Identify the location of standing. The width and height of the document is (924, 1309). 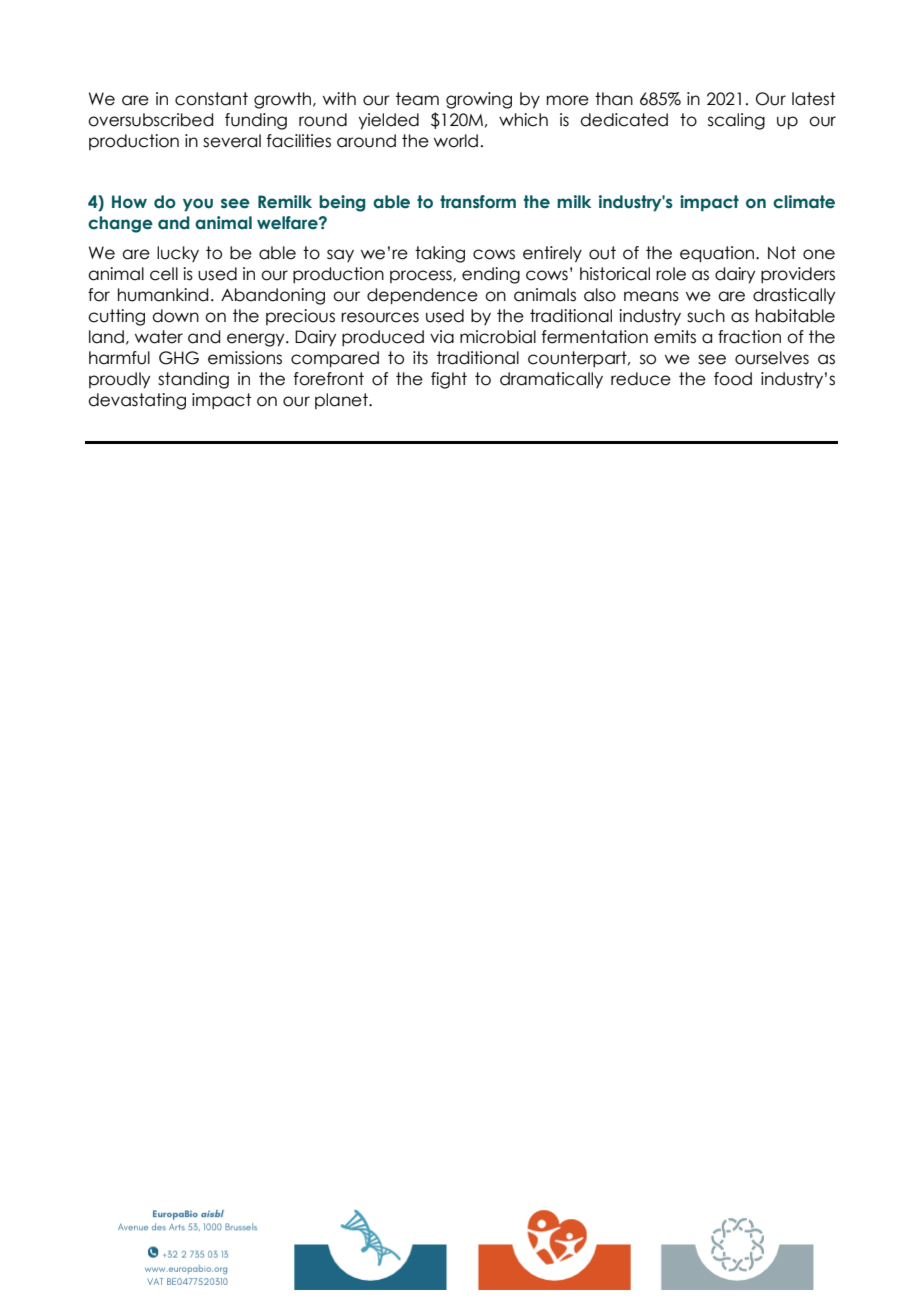
(193, 380).
